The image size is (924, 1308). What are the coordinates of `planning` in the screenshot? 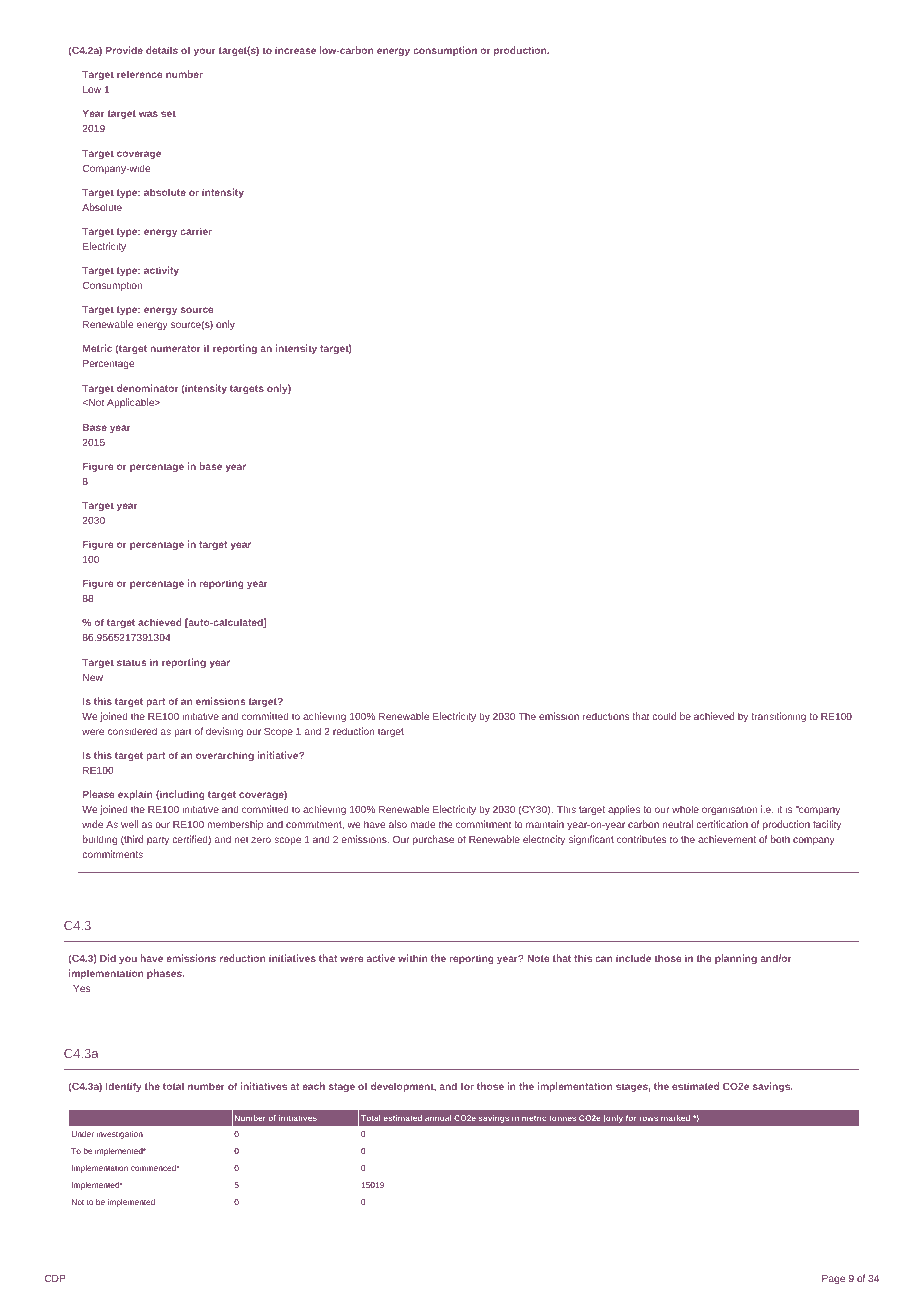 It's located at (736, 959).
